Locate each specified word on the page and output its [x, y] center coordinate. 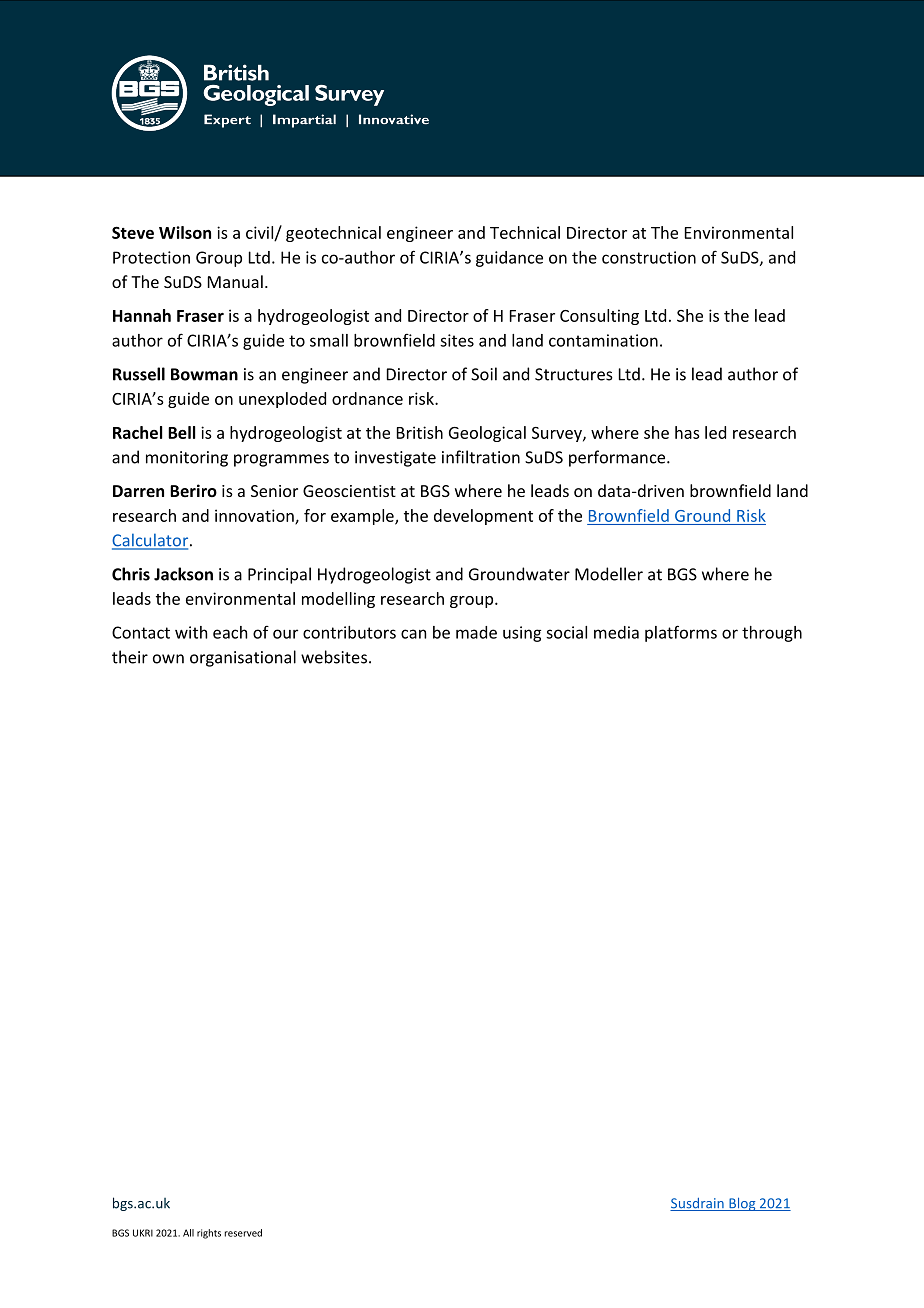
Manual [235, 281]
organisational [243, 658]
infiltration [481, 457]
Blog [742, 1204]
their [130, 657]
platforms [681, 633]
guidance [509, 259]
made [476, 632]
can [413, 634]
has [687, 432]
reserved [243, 1233]
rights [209, 1234]
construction [649, 257]
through [772, 634]
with [191, 632]
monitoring [187, 459]
